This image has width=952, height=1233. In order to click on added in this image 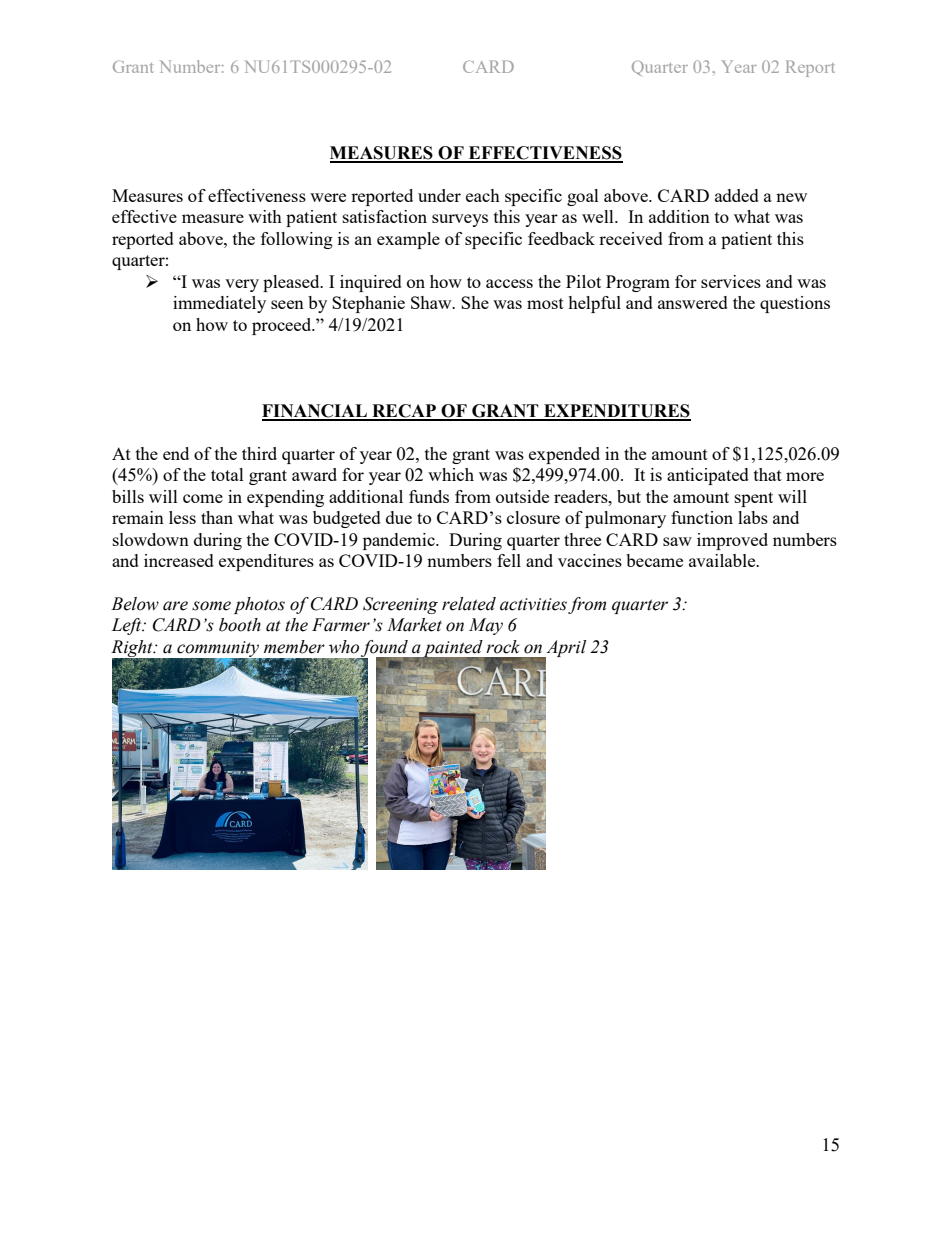, I will do `click(737, 195)`.
